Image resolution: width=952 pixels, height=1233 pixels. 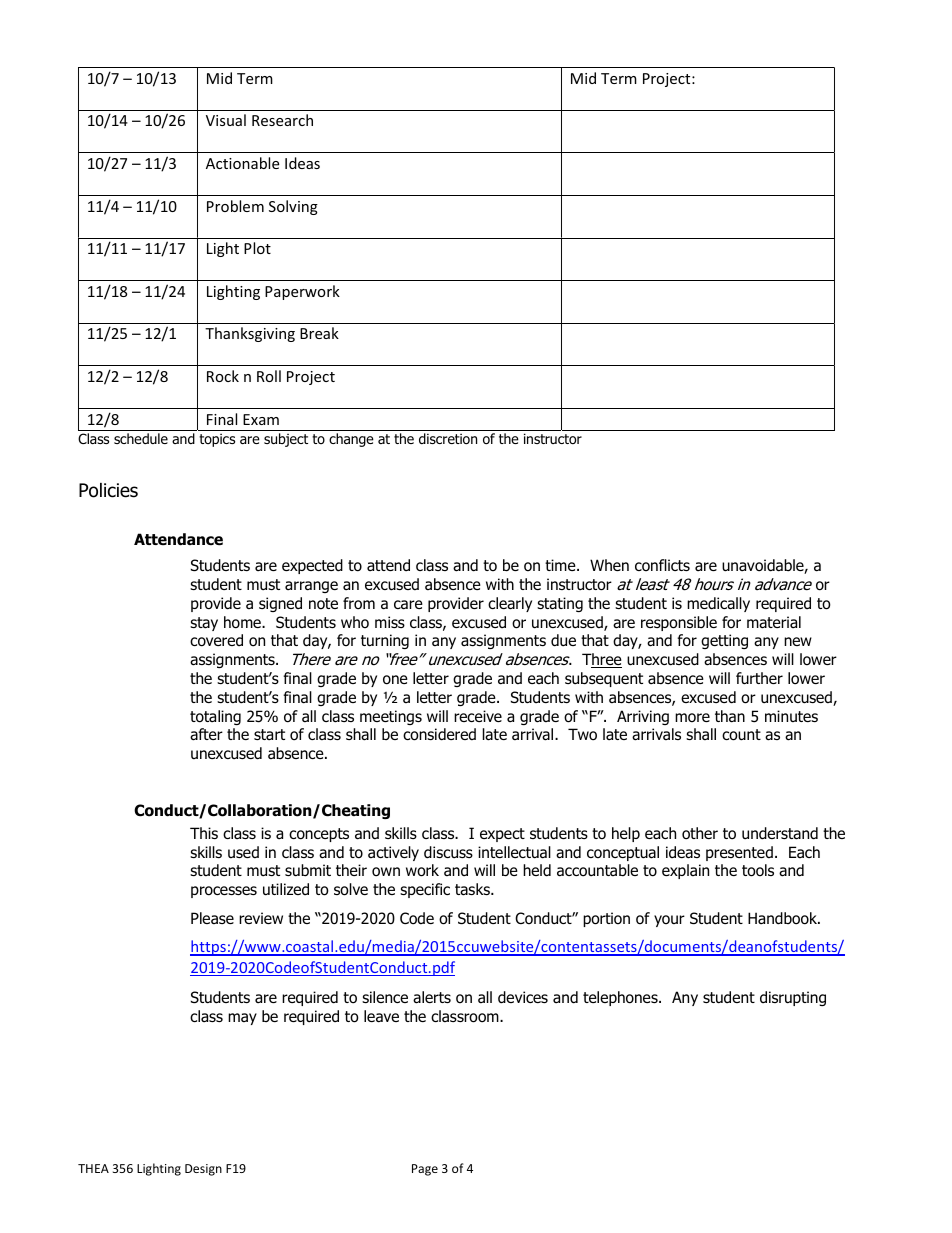 I want to click on Research, so click(x=282, y=120).
